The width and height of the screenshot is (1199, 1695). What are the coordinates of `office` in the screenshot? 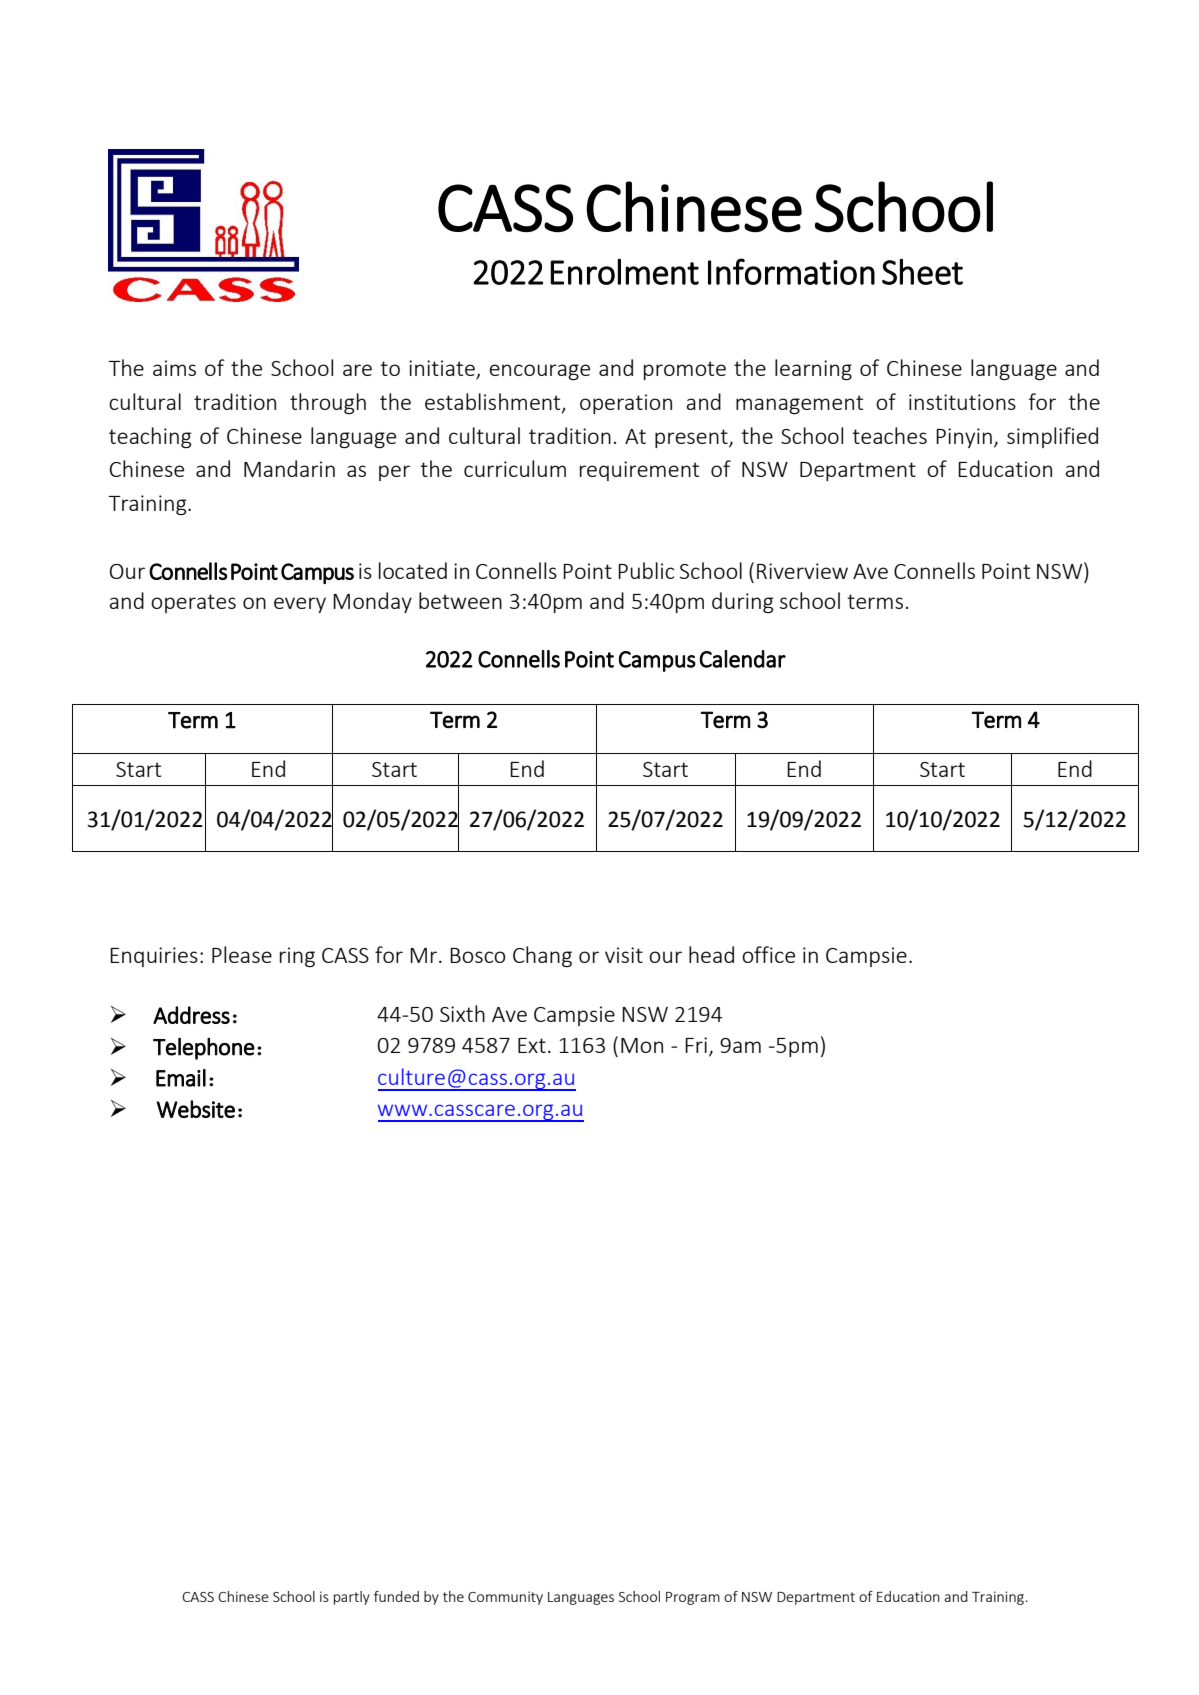 It's located at (768, 954).
